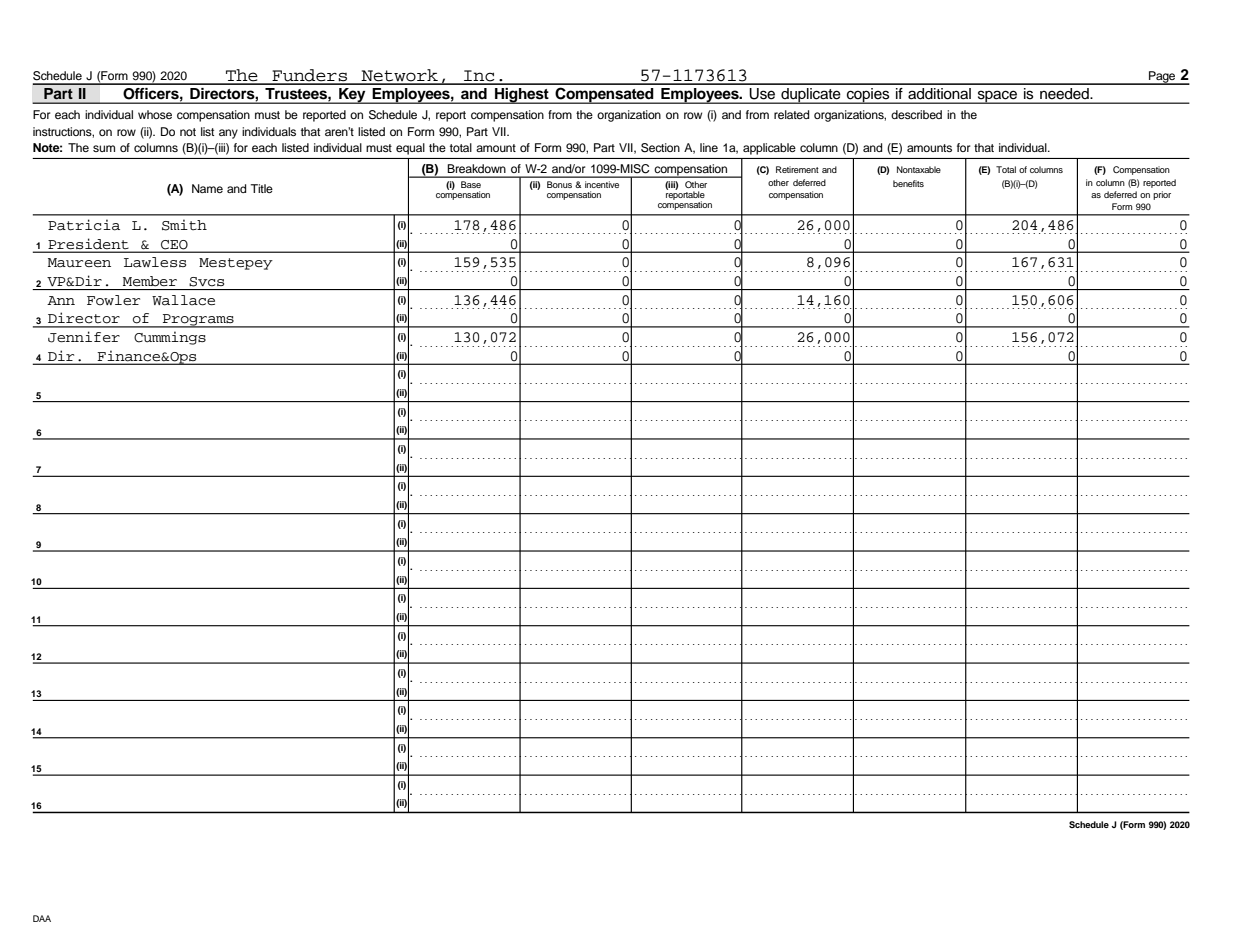 This document has height=952, width=1233. What do you see at coordinates (155, 114) in the document?
I see `whose` at bounding box center [155, 114].
